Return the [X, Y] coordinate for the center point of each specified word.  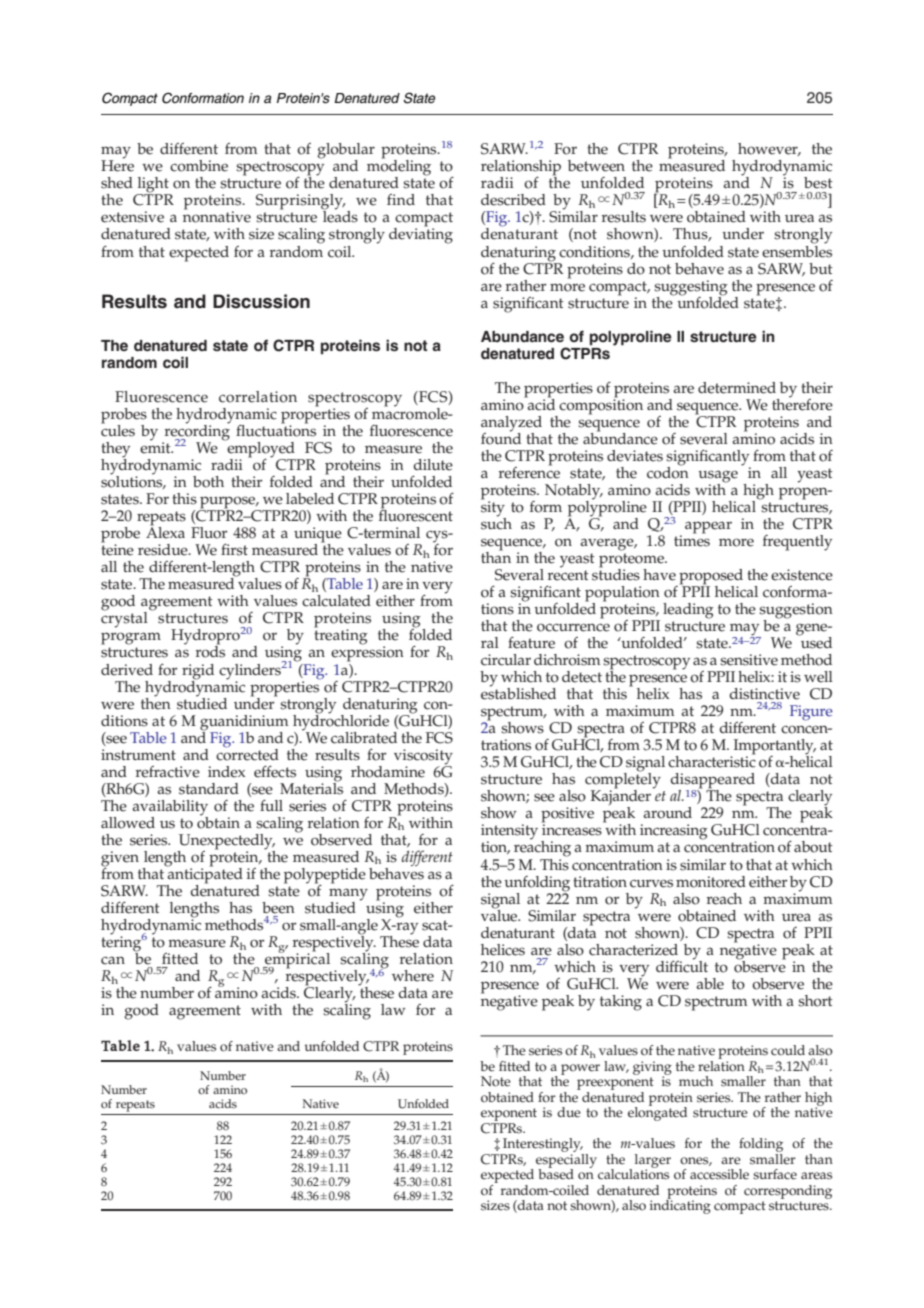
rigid [198, 672]
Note [496, 1081]
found [501, 437]
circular [506, 660]
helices [503, 950]
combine [199, 166]
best [818, 183]
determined [737, 388]
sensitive [749, 660]
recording [196, 432]
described [513, 200]
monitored [711, 882]
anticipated [204, 875]
